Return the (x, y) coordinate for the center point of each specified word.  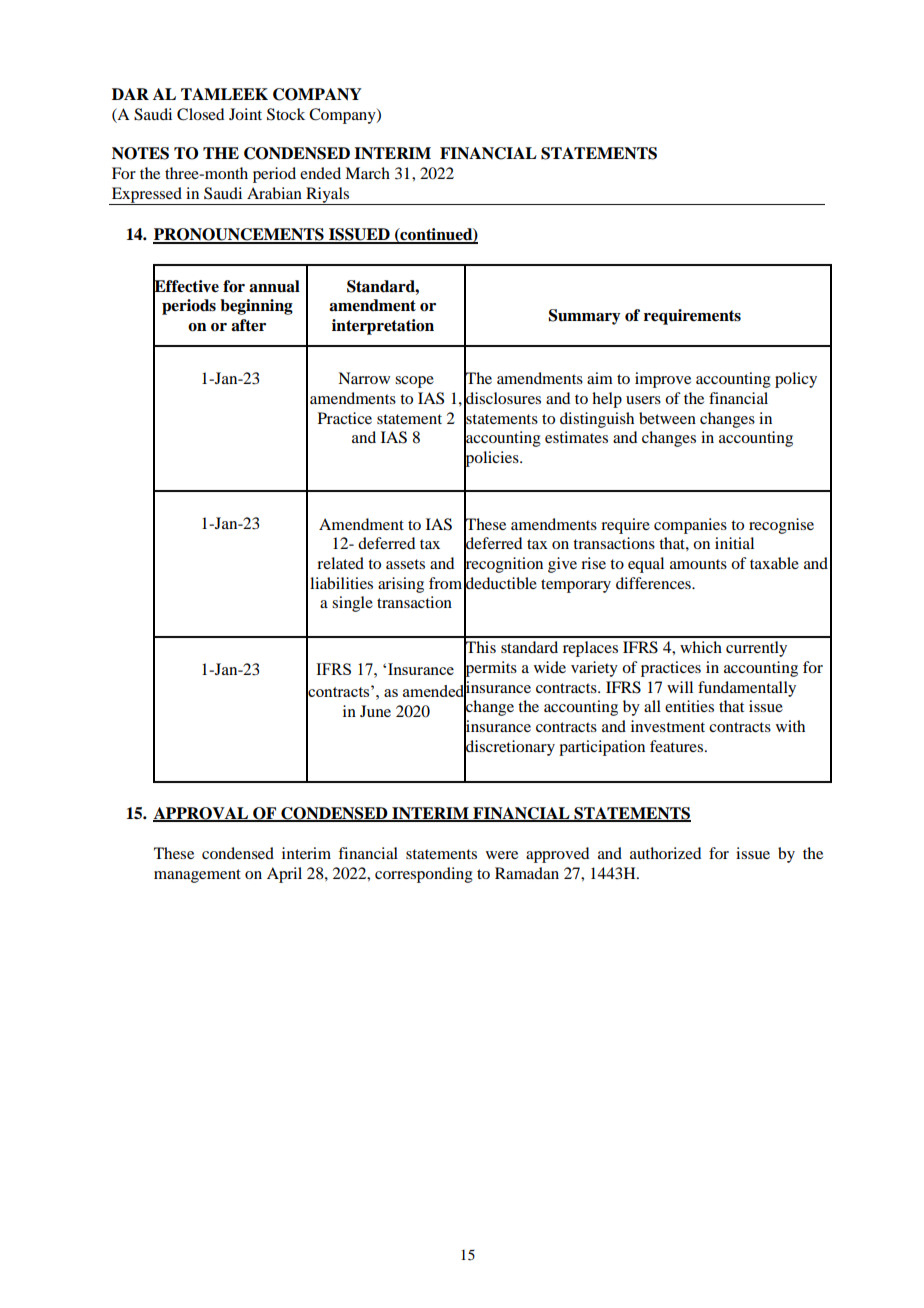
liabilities (341, 583)
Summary (585, 317)
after (248, 325)
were (502, 855)
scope (414, 382)
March (367, 173)
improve (663, 380)
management (197, 876)
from (445, 583)
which (701, 647)
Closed (200, 114)
